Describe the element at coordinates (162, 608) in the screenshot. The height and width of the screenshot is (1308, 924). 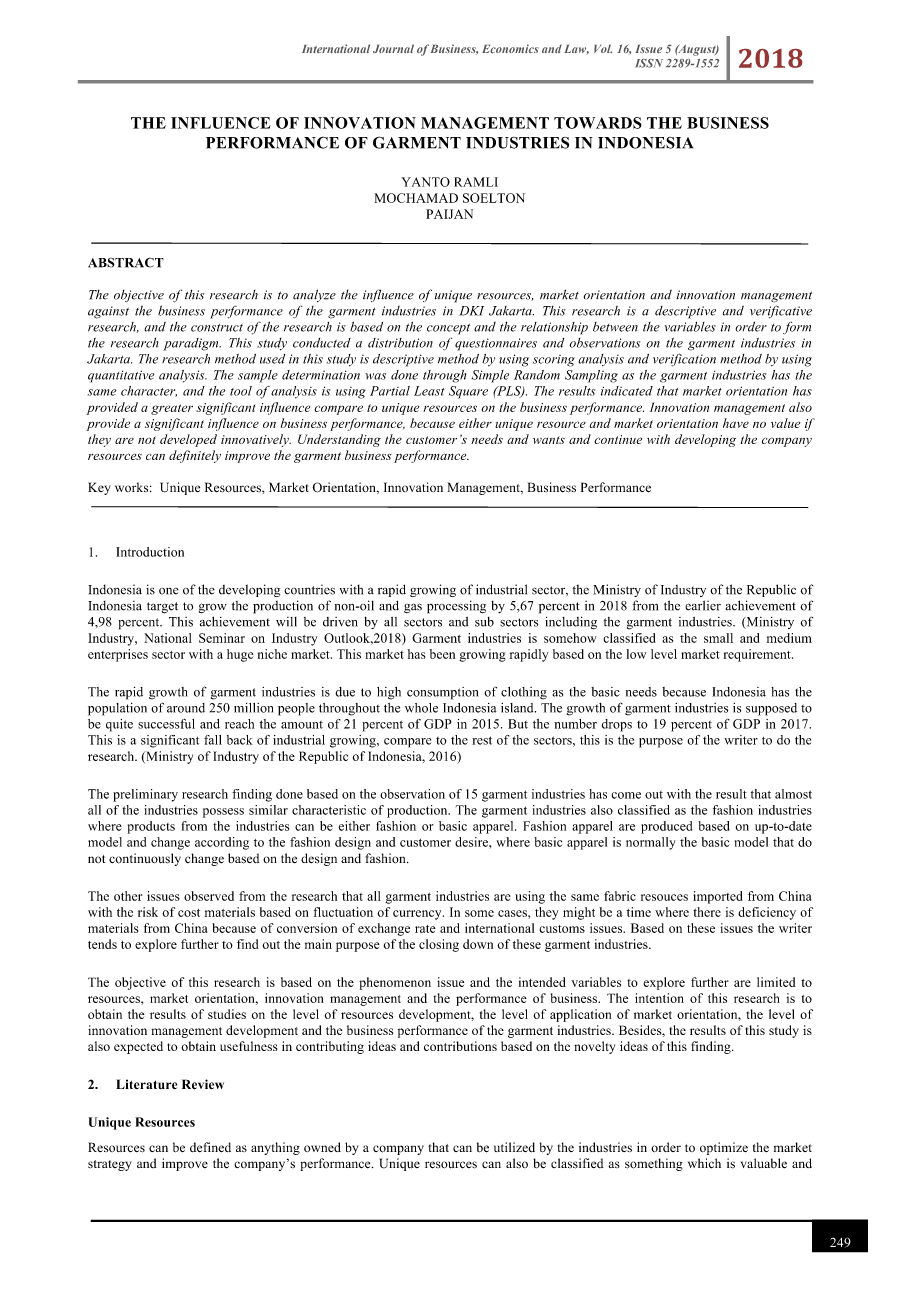
I see `target` at that location.
